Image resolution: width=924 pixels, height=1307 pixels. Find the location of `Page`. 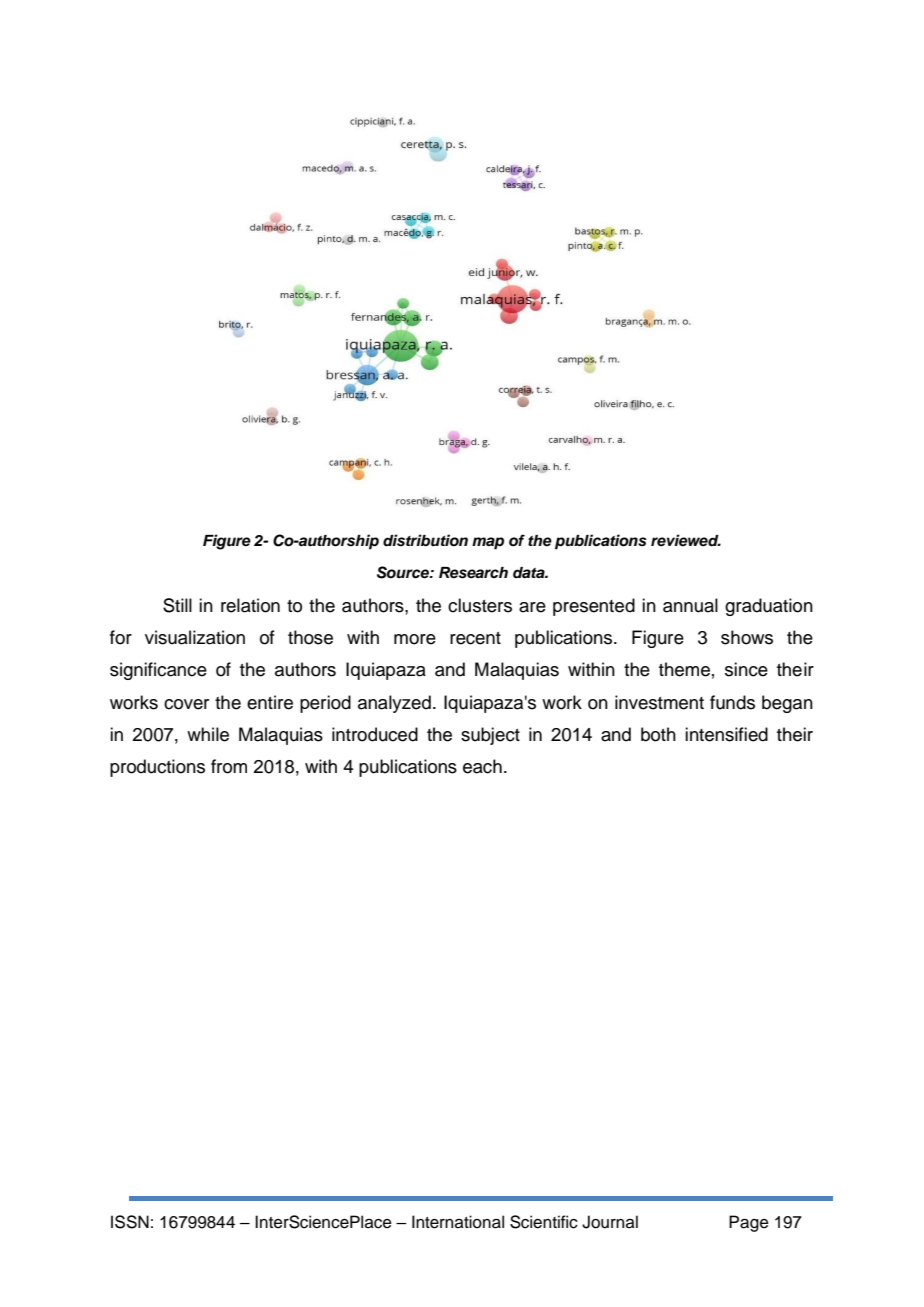

Page is located at coordinates (749, 1223).
